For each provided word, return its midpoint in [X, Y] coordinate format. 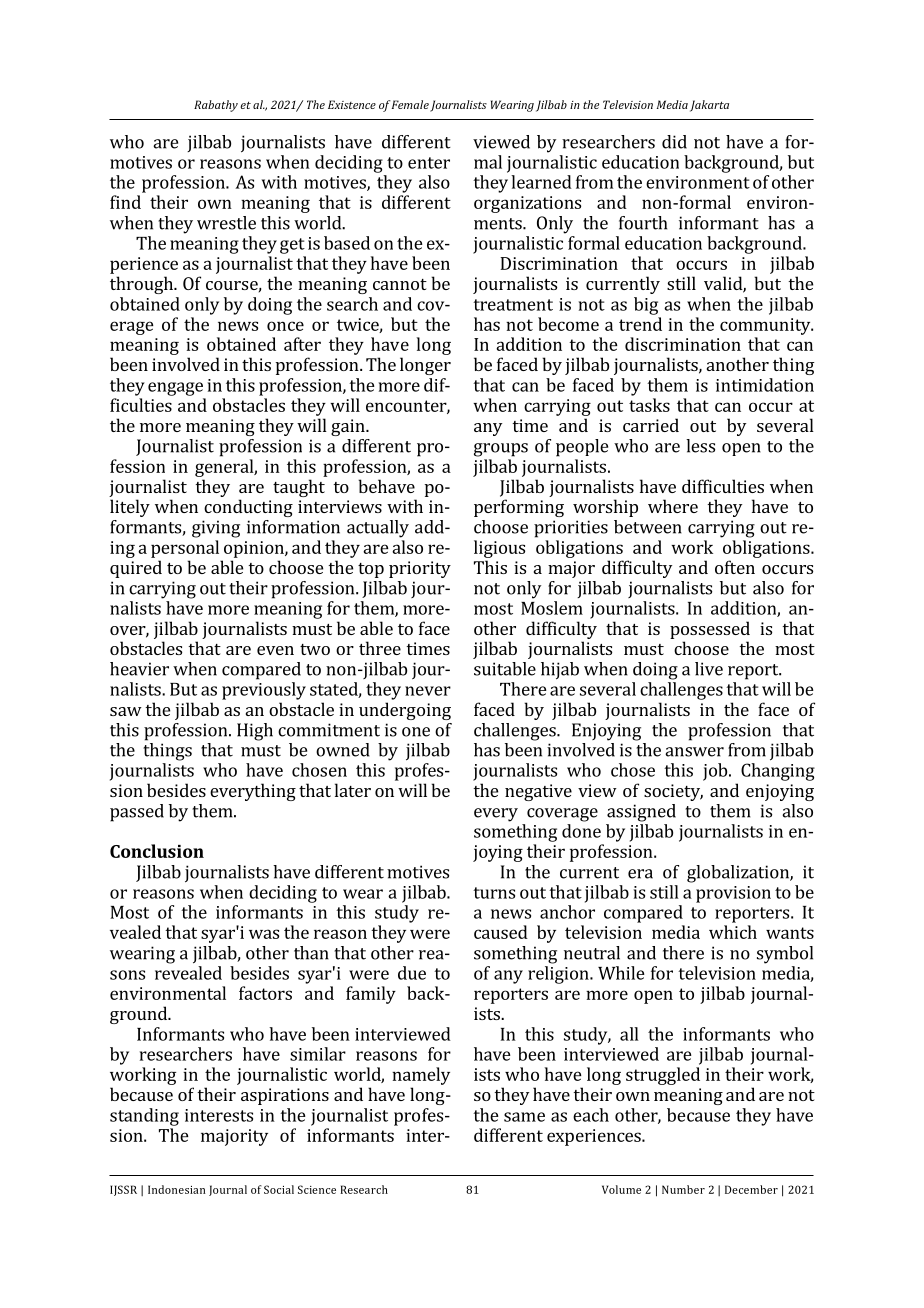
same [524, 1117]
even [275, 650]
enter [429, 163]
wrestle [226, 223]
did [674, 142]
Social [279, 1189]
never [428, 691]
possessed [710, 630]
